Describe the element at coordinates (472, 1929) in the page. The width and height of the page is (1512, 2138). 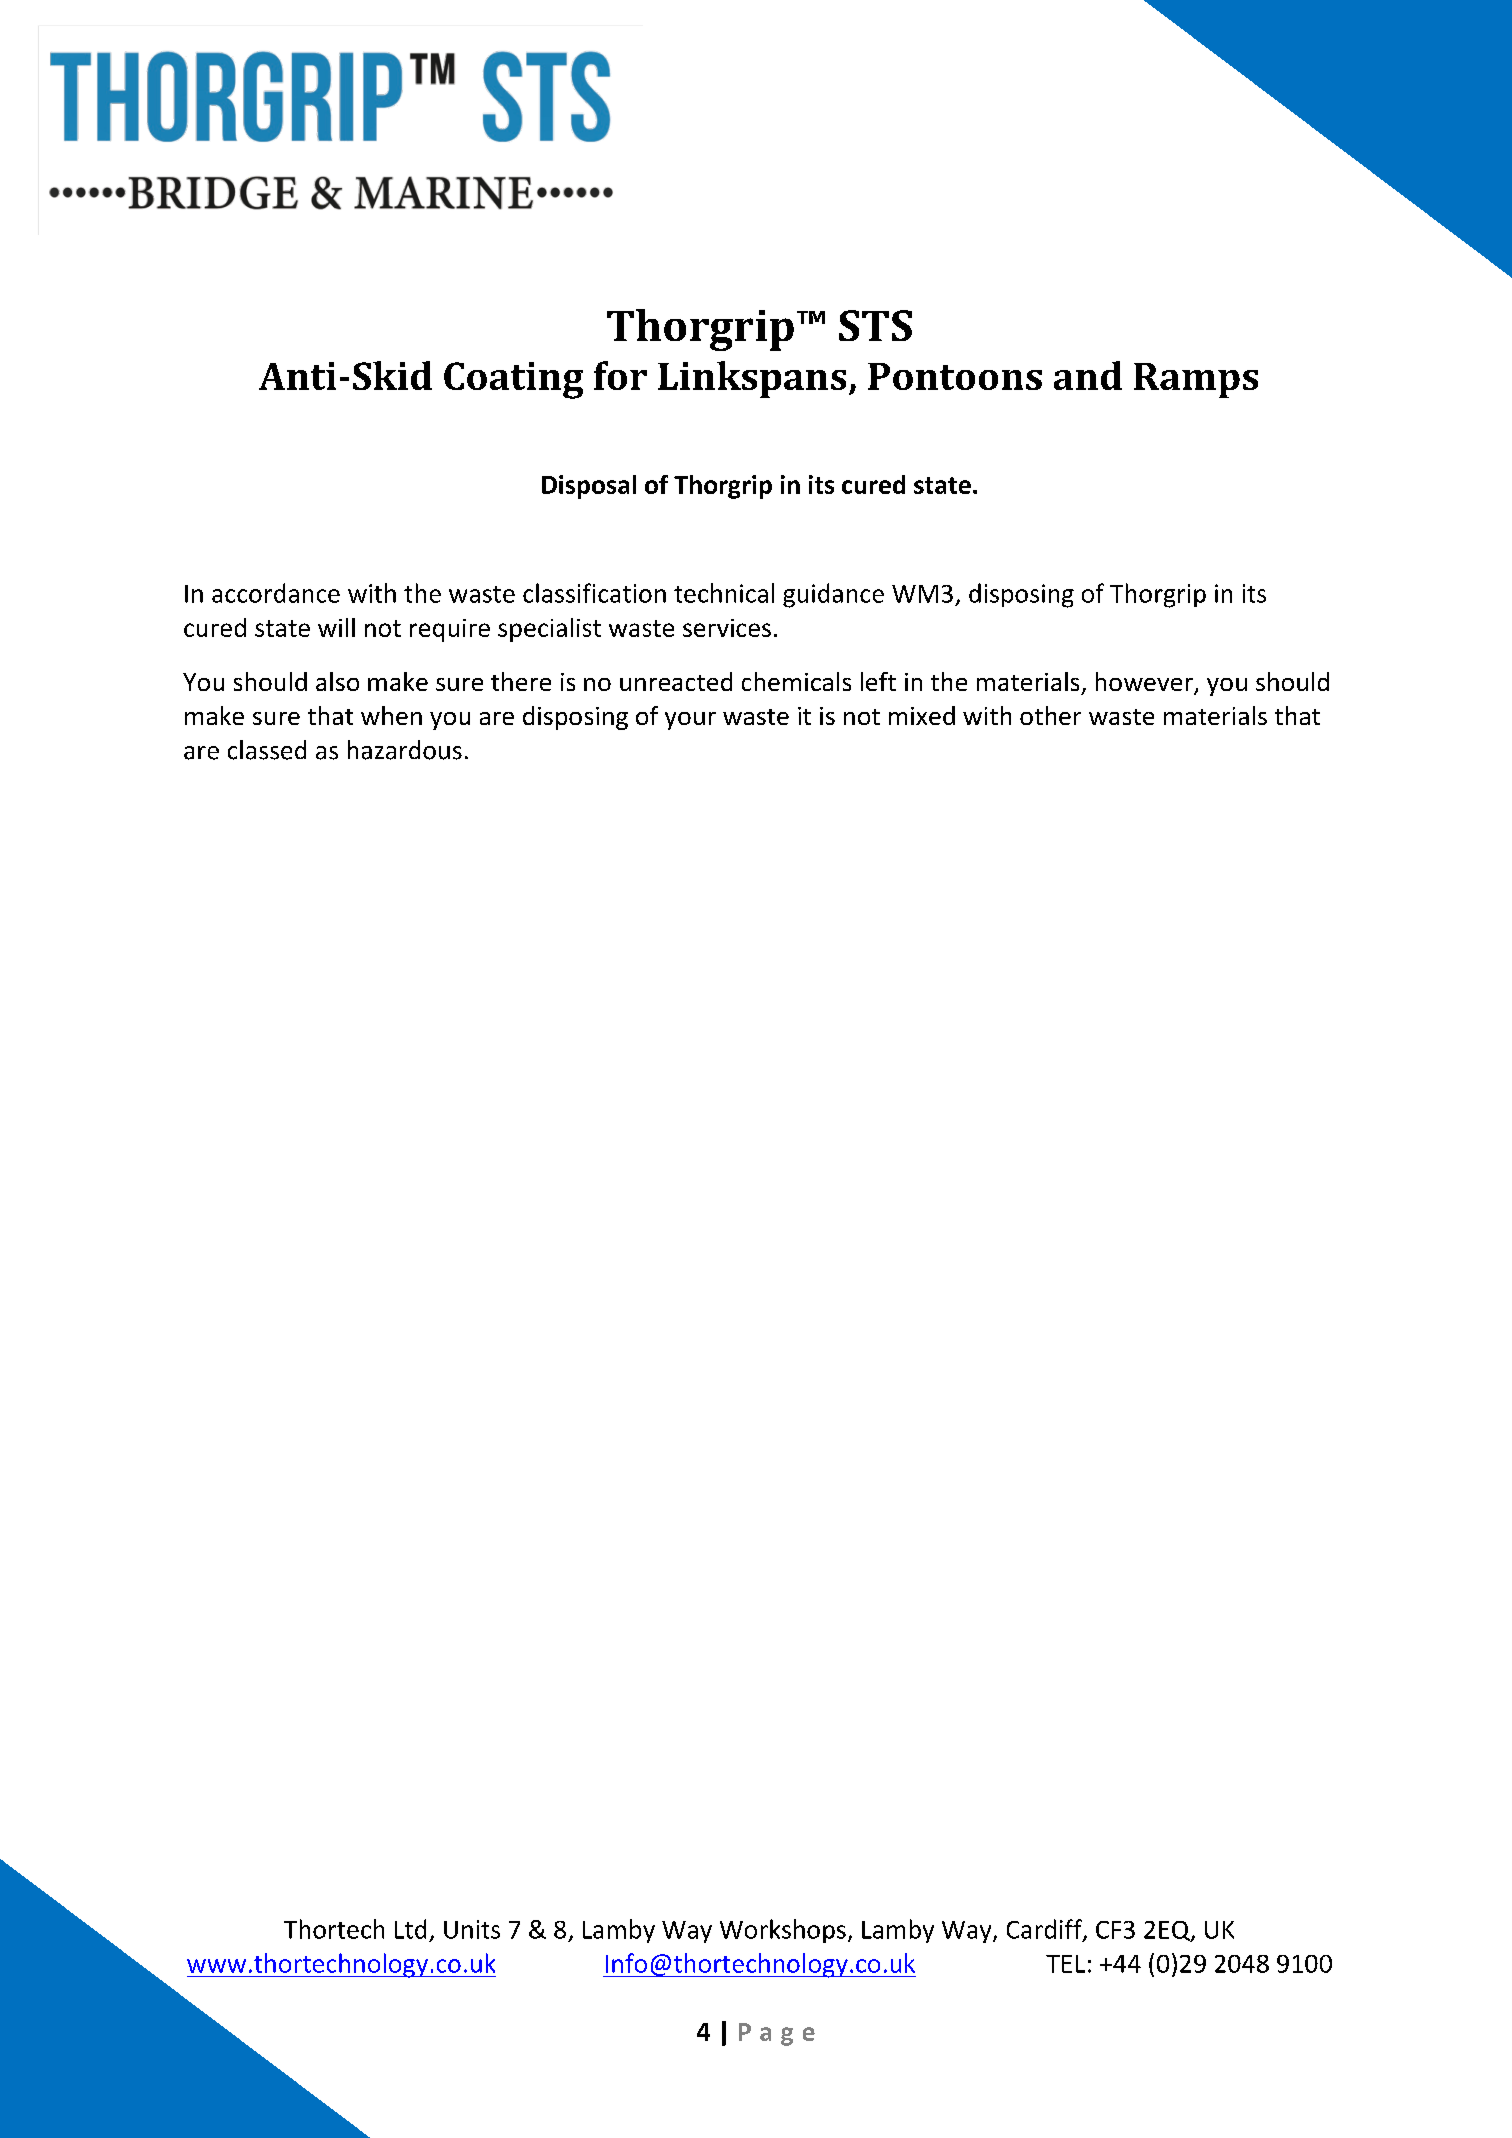
I see `Units` at that location.
